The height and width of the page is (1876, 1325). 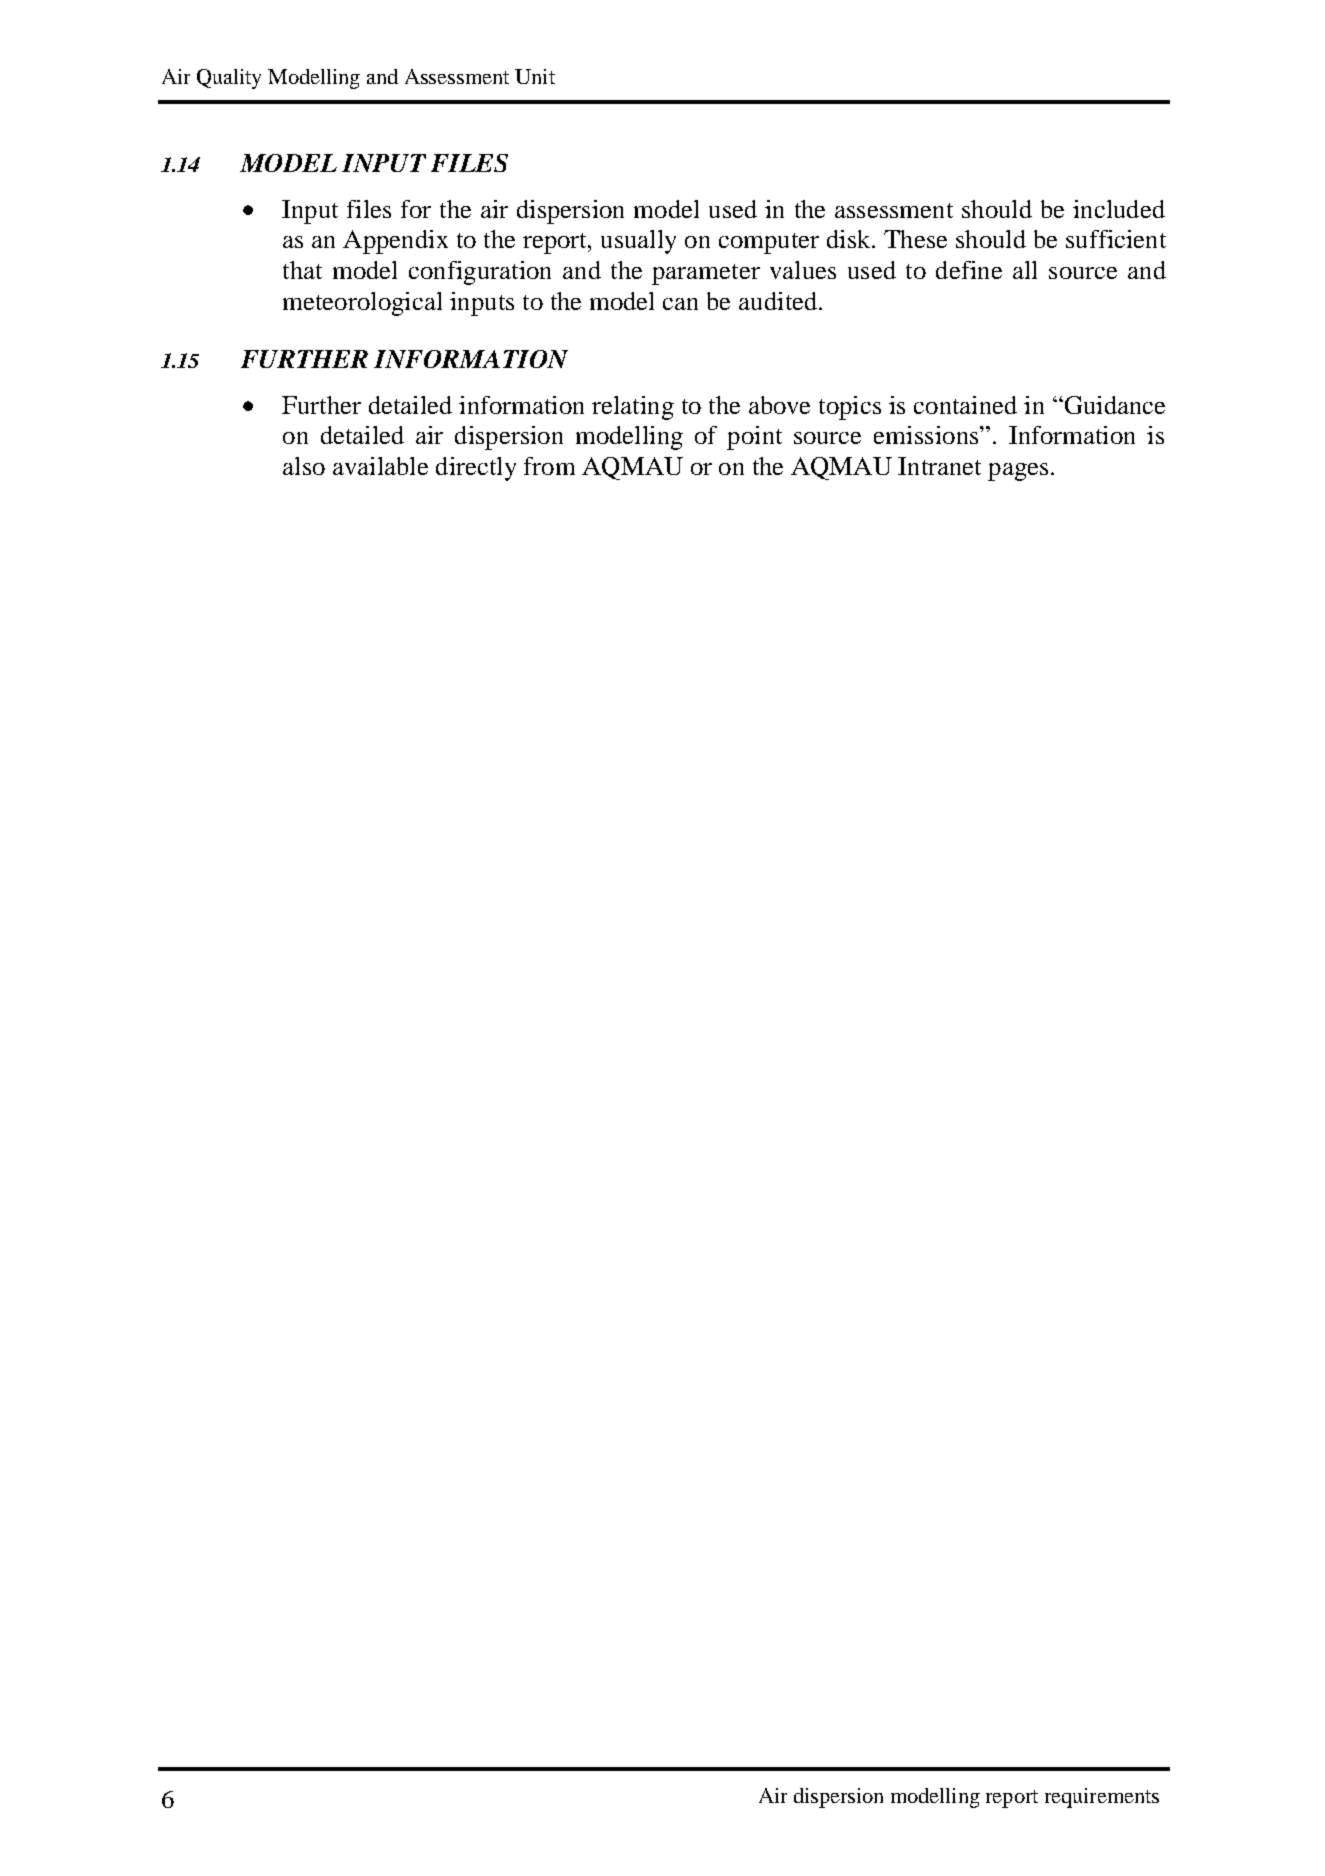 I want to click on relating, so click(x=633, y=408).
